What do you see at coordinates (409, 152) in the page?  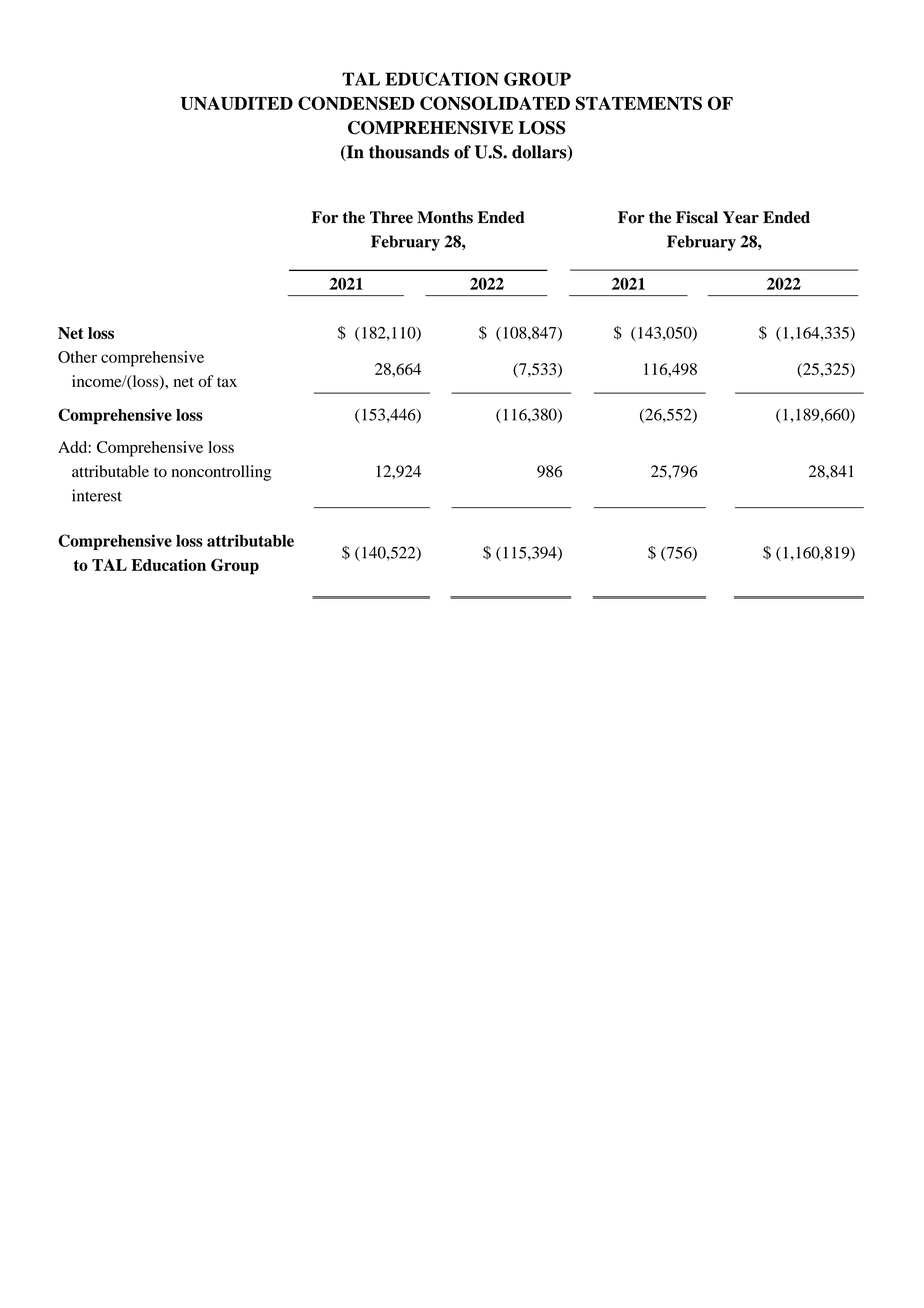 I see `thousands` at bounding box center [409, 152].
